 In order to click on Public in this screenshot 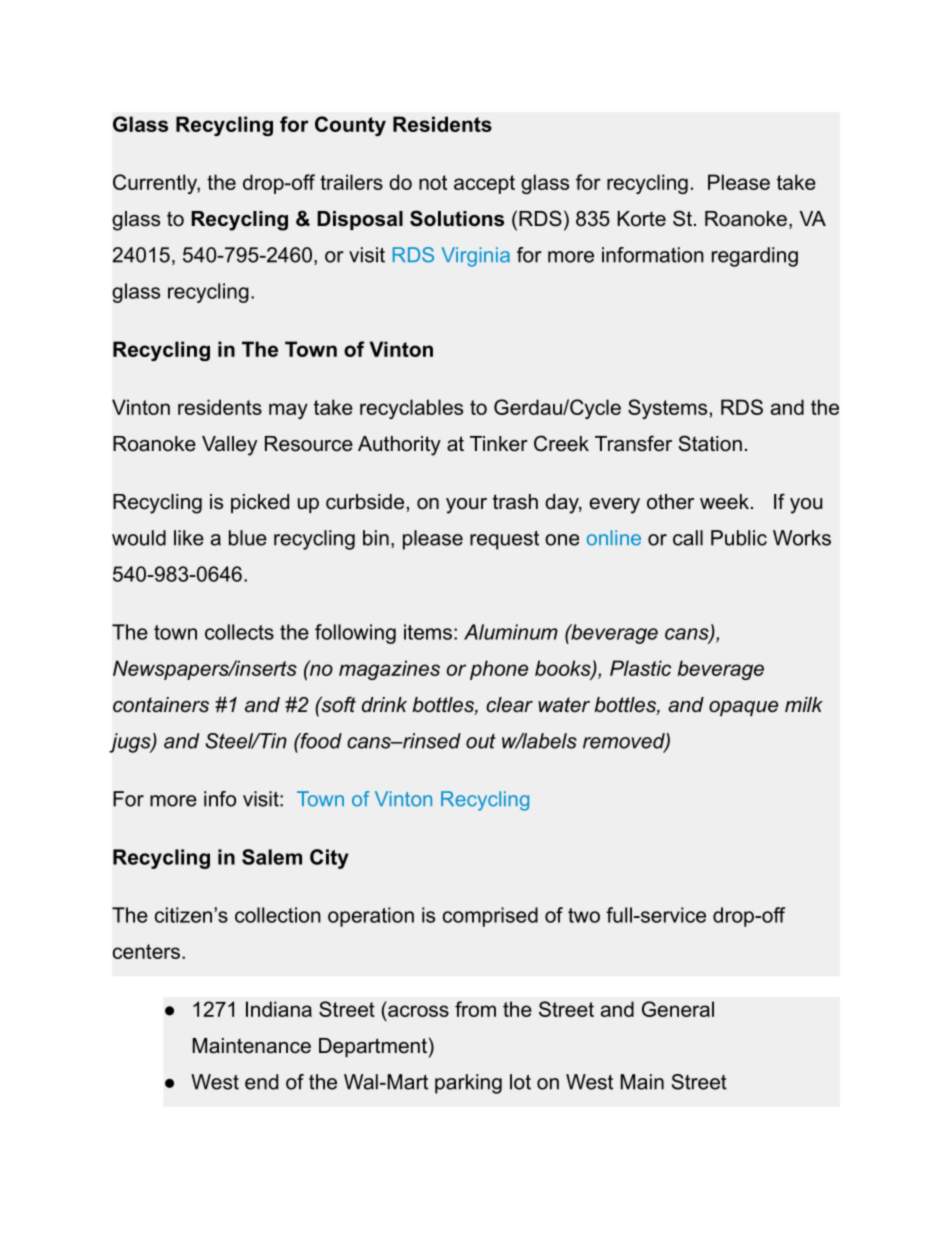, I will do `click(739, 538)`.
